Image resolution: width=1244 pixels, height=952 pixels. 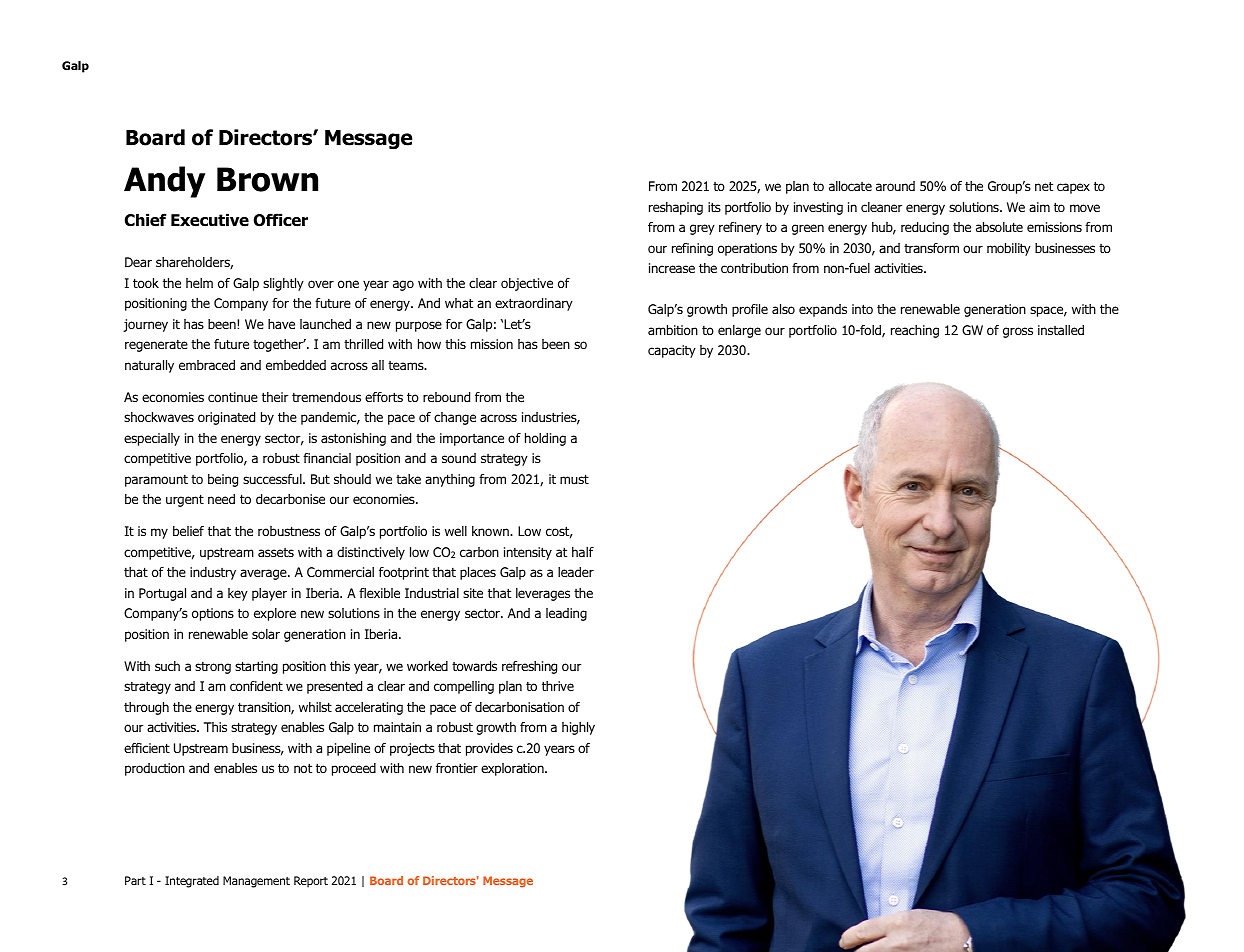 I want to click on Brown, so click(x=267, y=179).
